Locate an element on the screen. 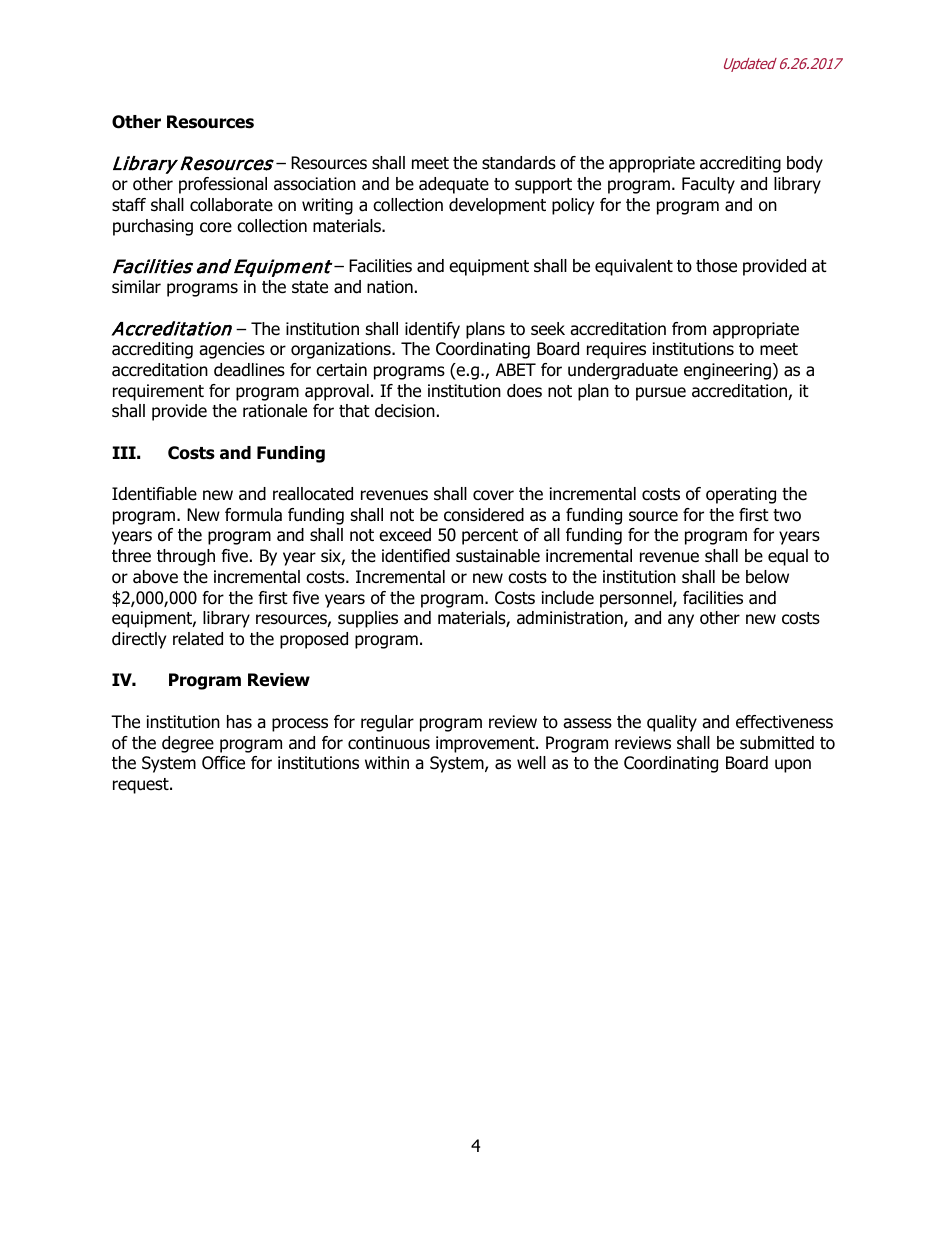 The width and height of the screenshot is (952, 1233). below is located at coordinates (767, 577).
